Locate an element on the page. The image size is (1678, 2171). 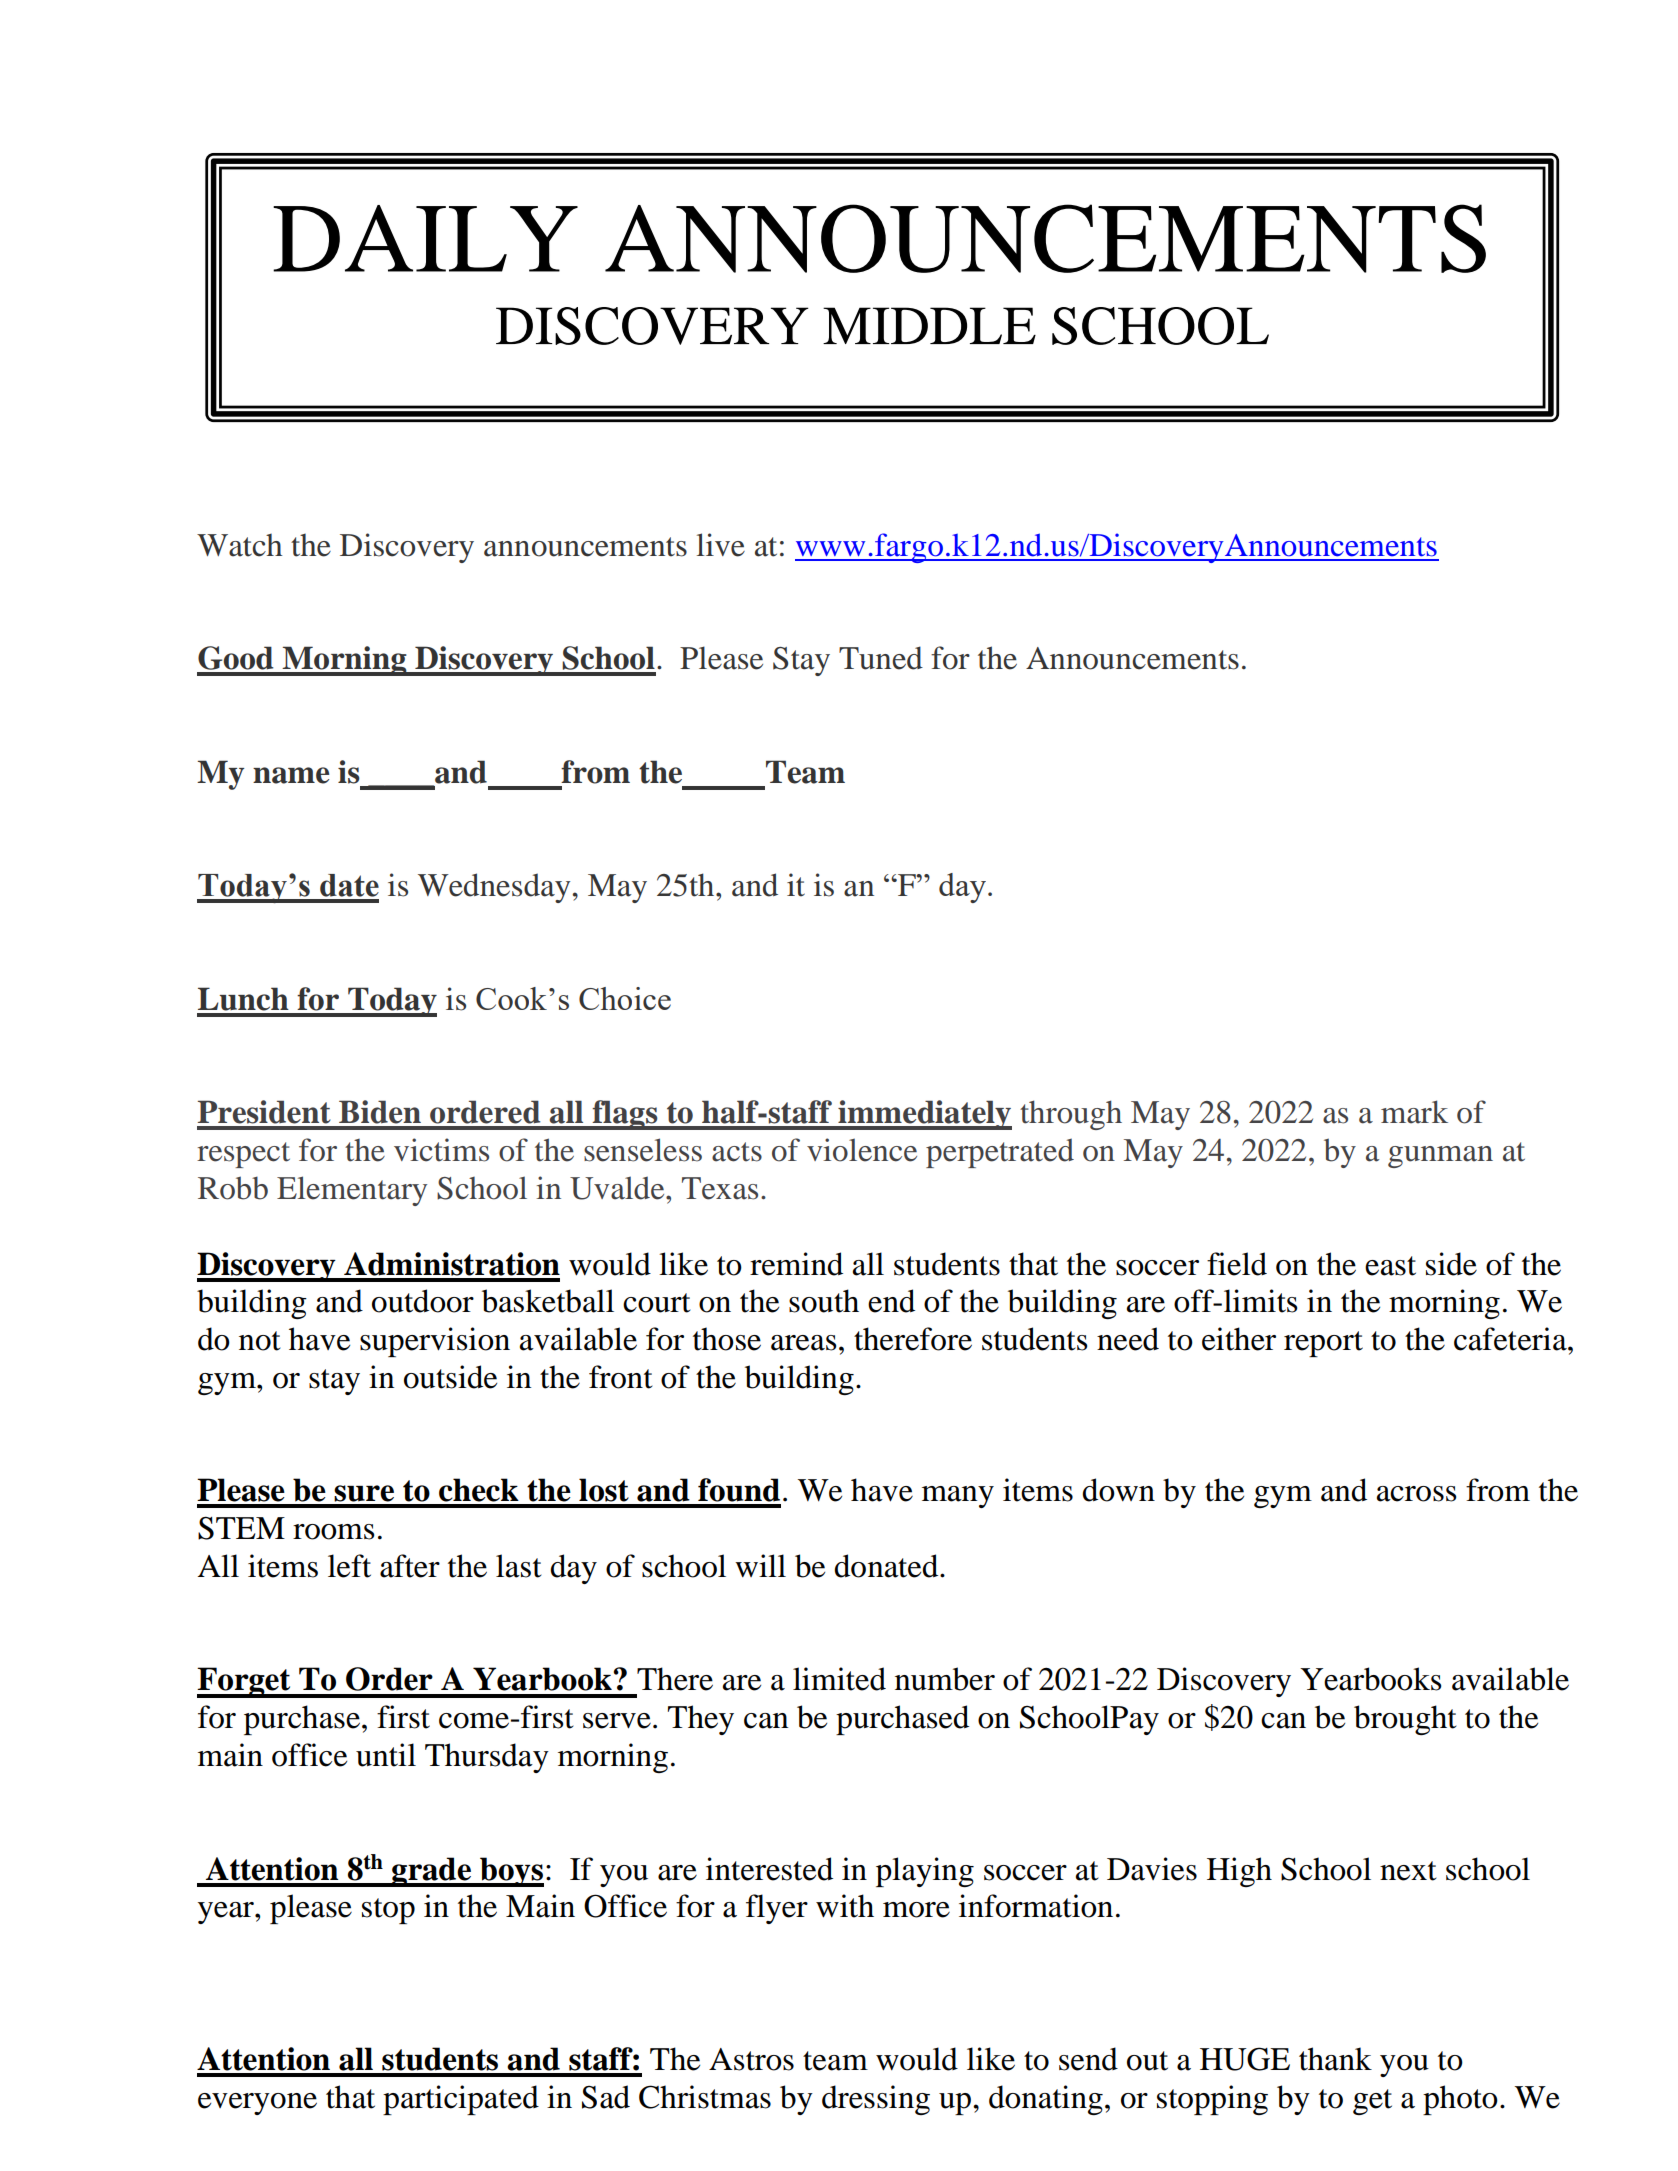
Tuned is located at coordinates (881, 658).
